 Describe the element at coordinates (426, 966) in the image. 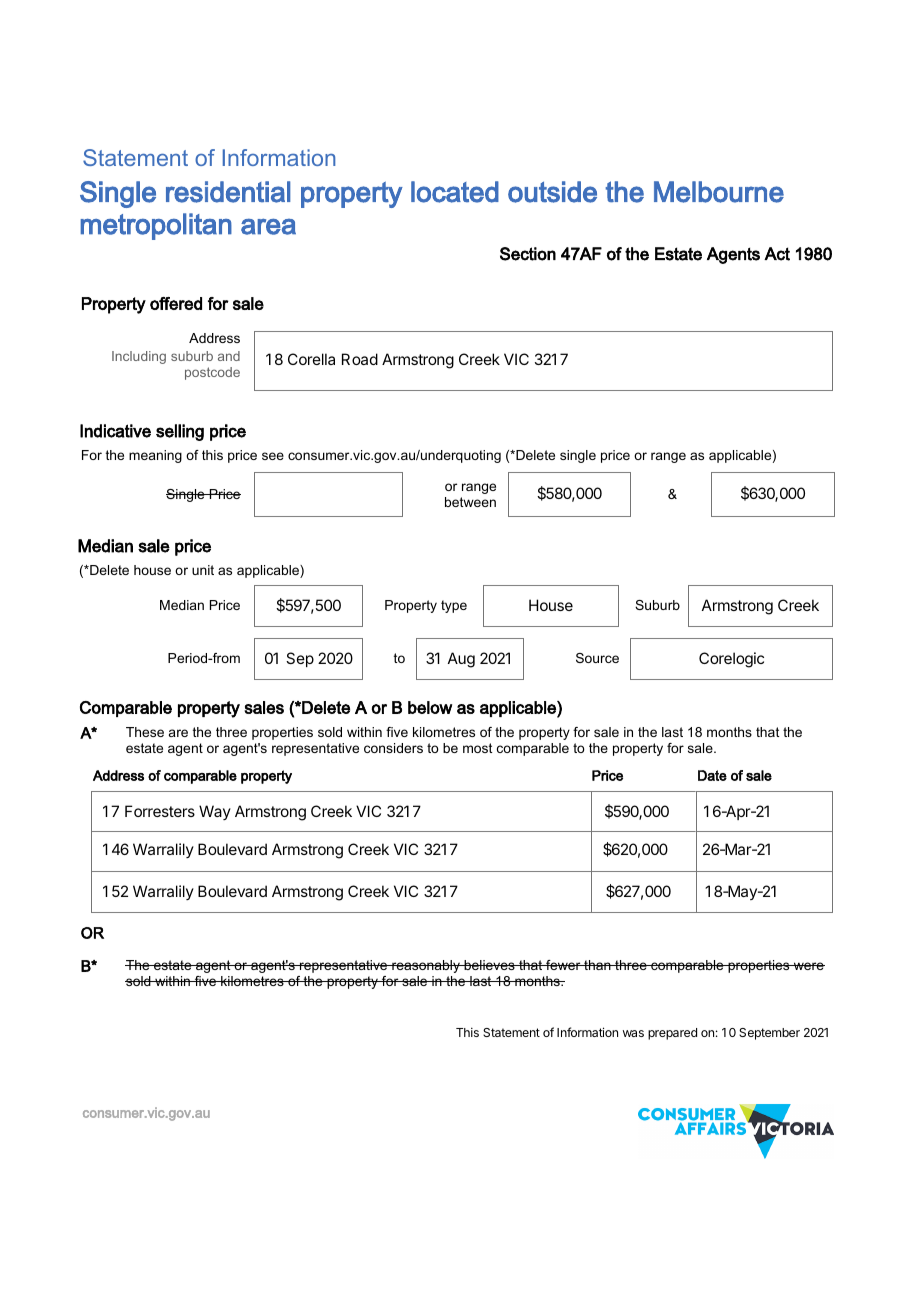

I see `reasonably` at that location.
